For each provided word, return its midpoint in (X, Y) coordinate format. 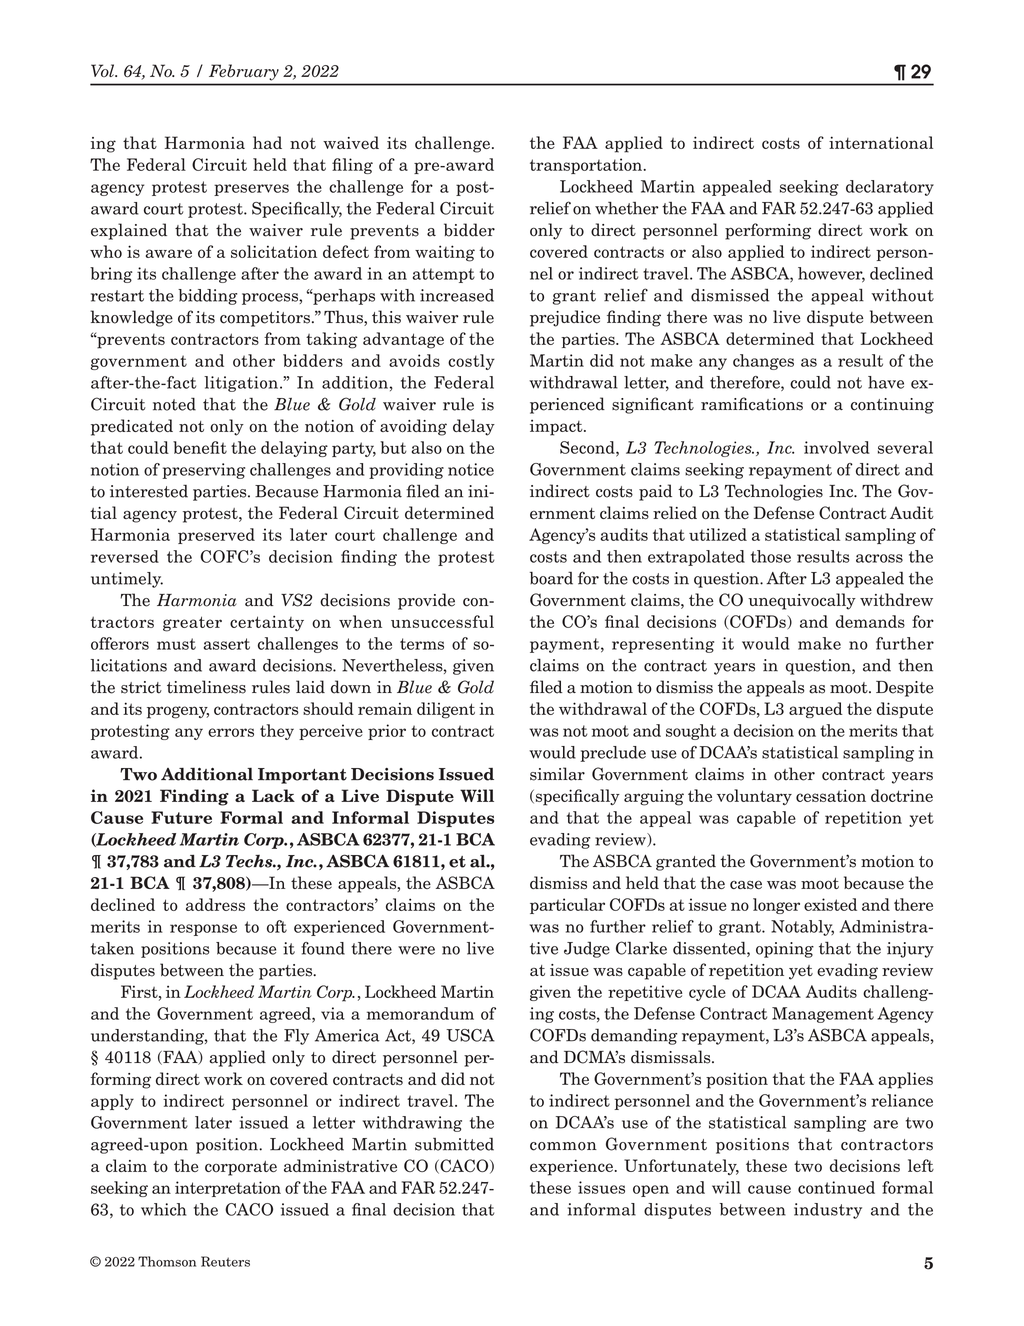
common (563, 1146)
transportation (587, 166)
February (244, 72)
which (163, 1209)
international (881, 142)
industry (828, 1211)
